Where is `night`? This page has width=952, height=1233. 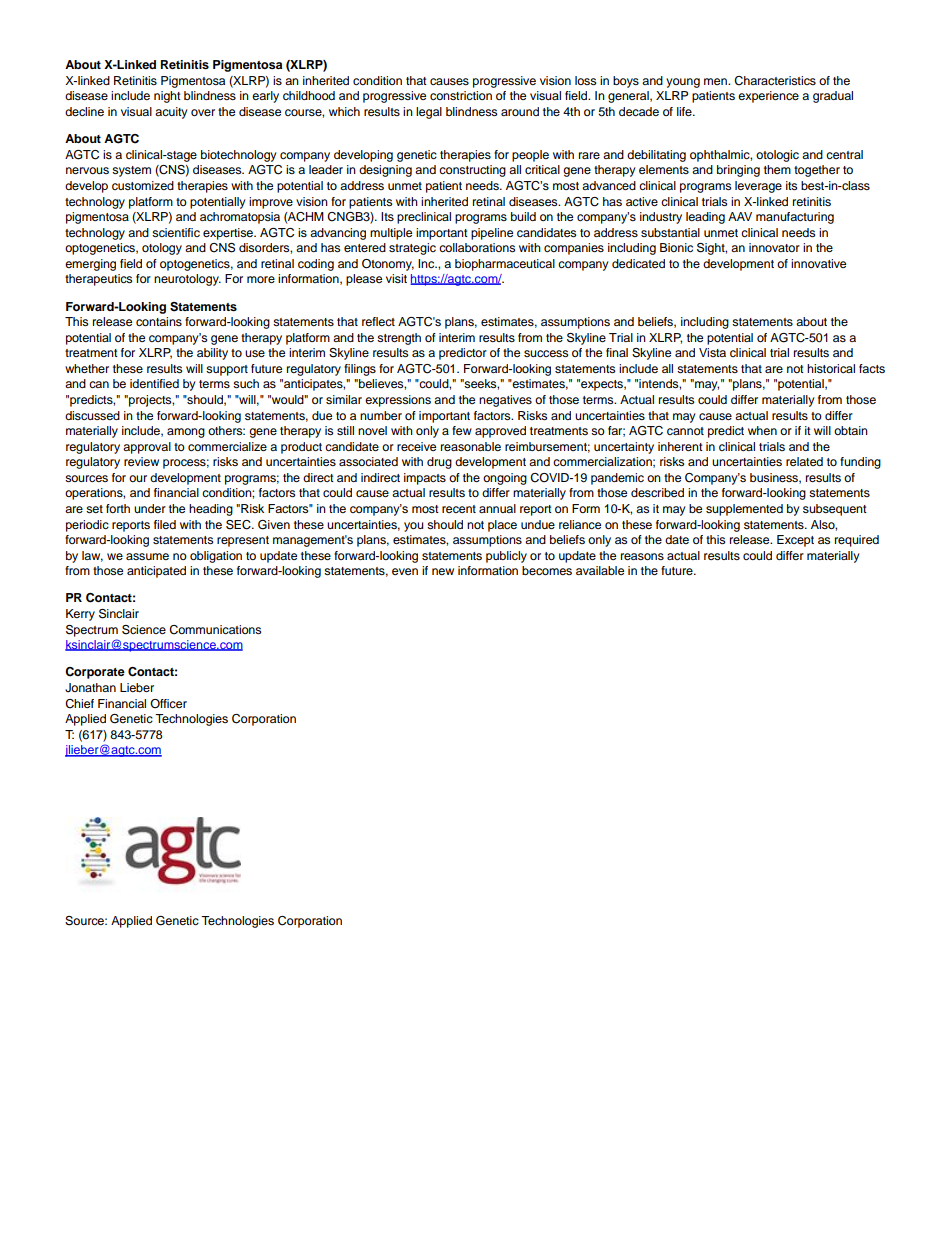 night is located at coordinates (167, 97).
